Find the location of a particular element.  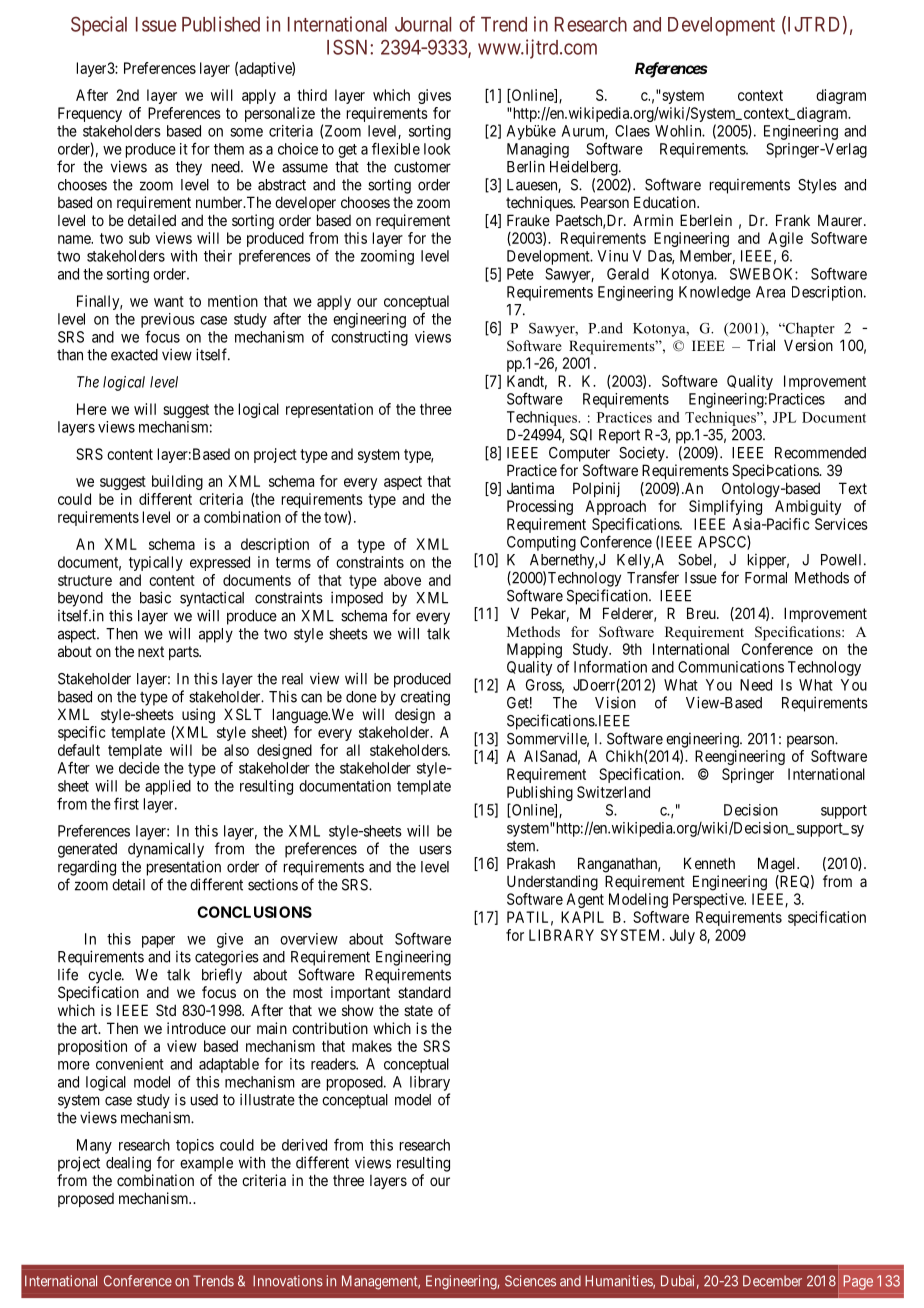

December is located at coordinates (772, 1281).
